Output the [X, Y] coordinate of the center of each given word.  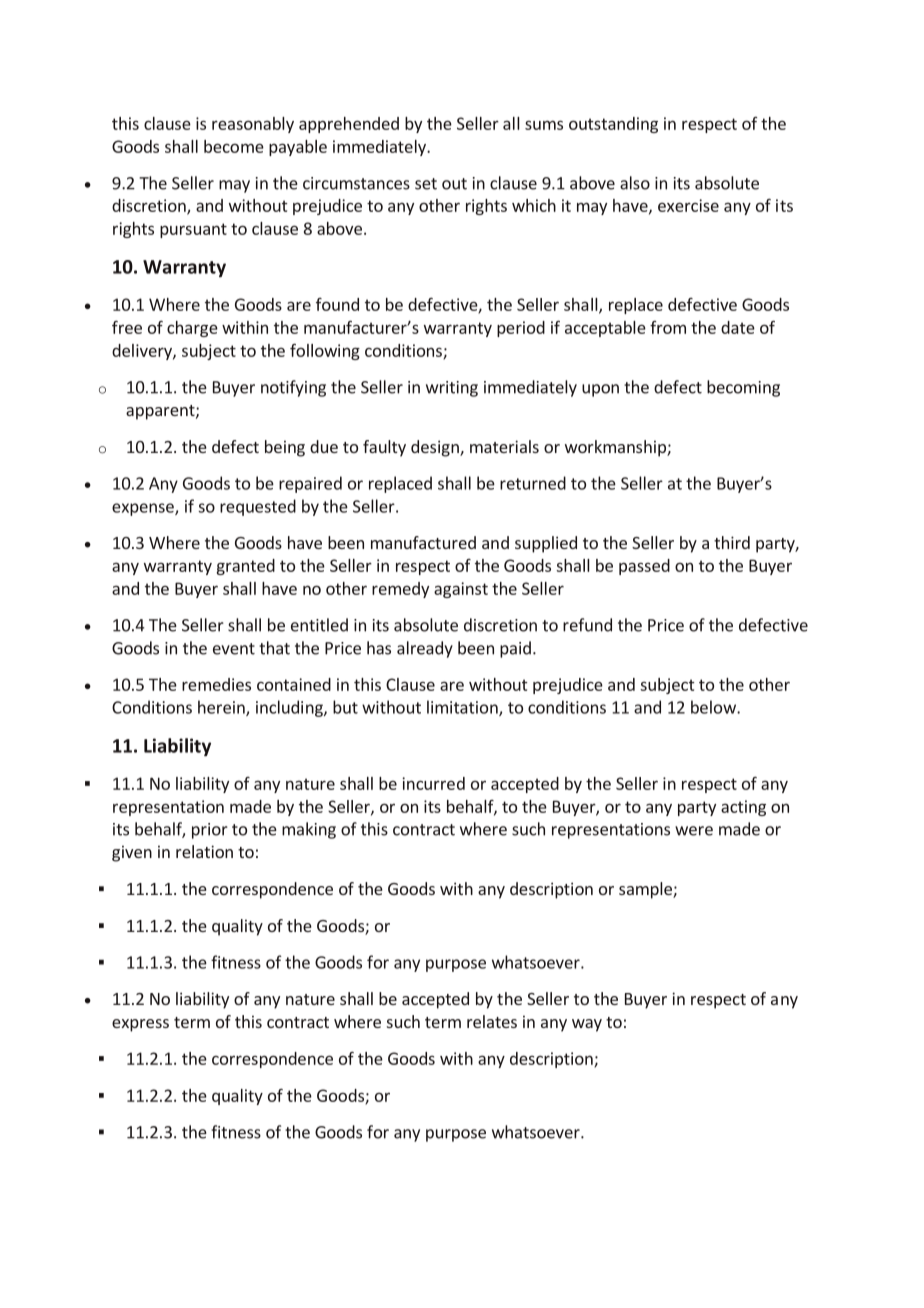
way [587, 1025]
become [234, 146]
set [426, 184]
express [140, 1025]
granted [246, 567]
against [461, 590]
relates [492, 1021]
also [635, 183]
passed [644, 567]
